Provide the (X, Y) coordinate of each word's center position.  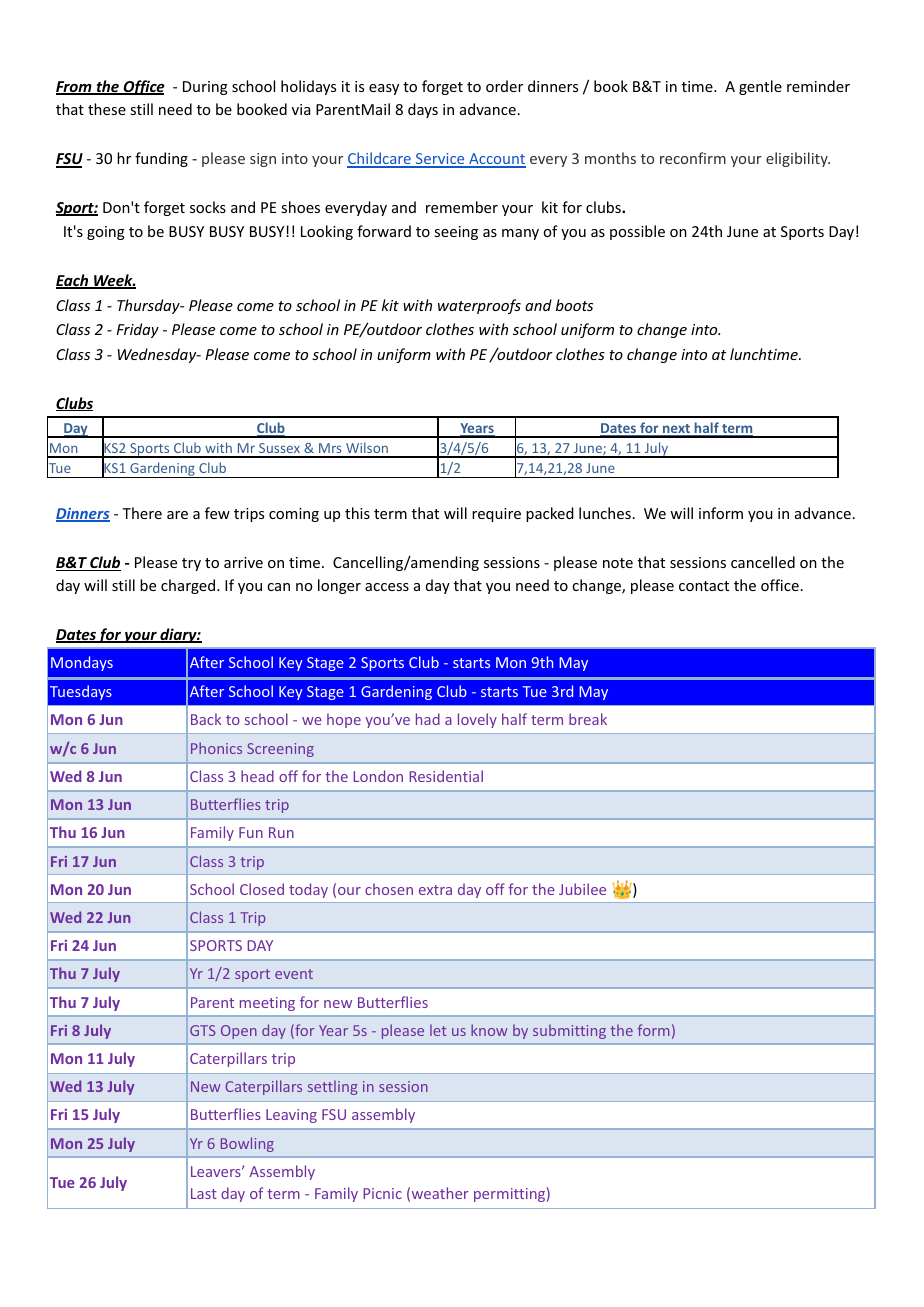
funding (161, 159)
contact (704, 586)
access (387, 587)
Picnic (382, 1193)
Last (204, 1193)
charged (189, 586)
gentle (760, 87)
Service (440, 160)
